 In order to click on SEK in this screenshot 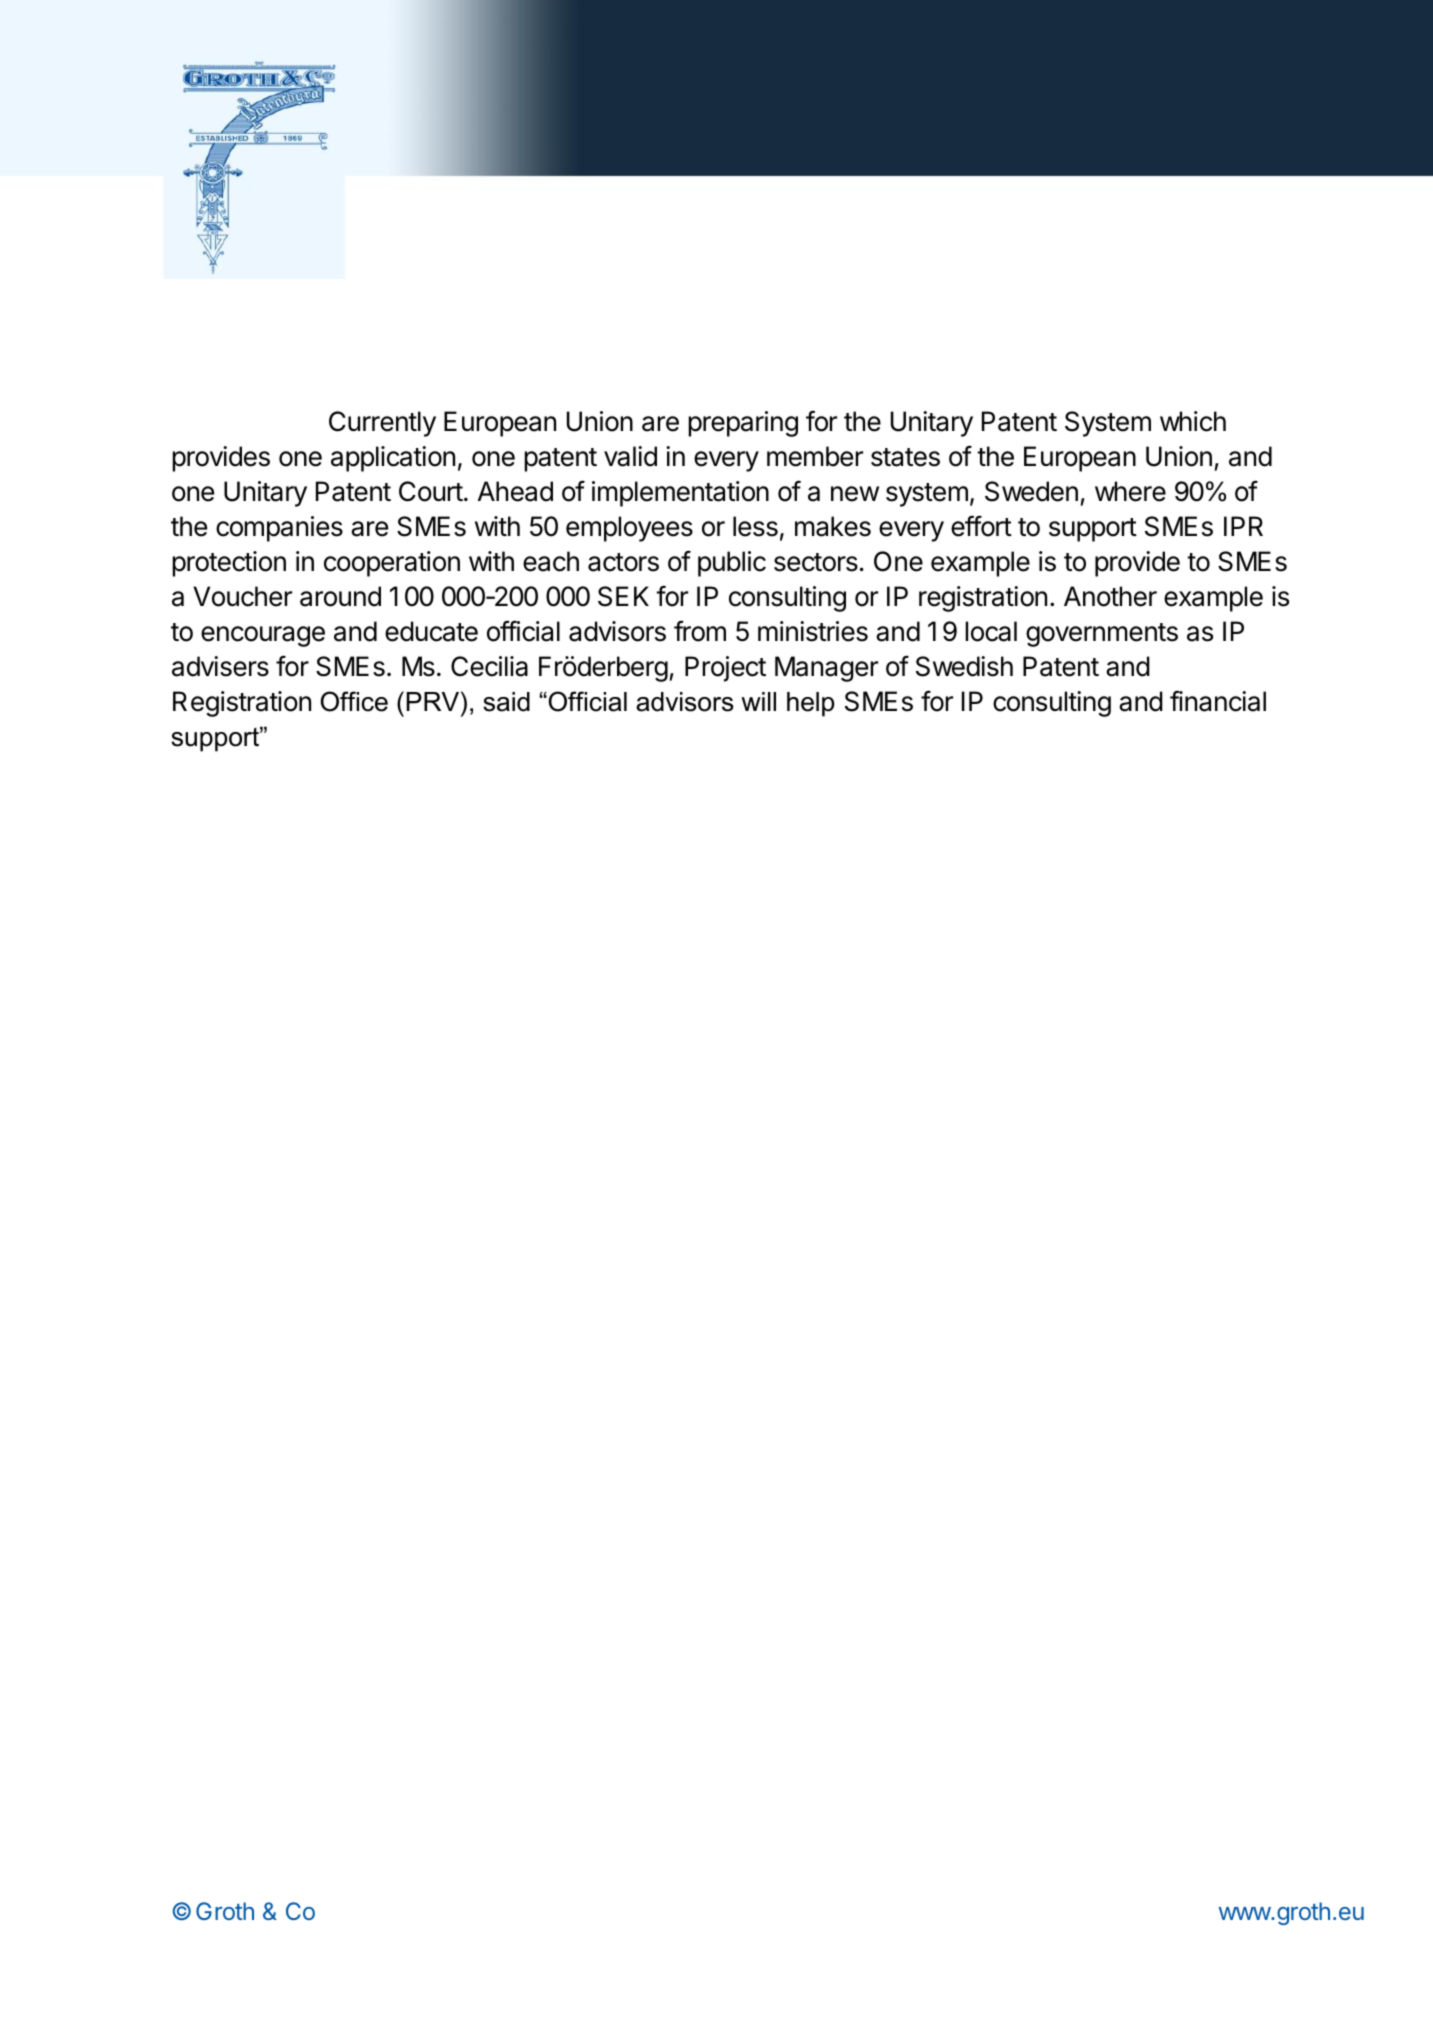, I will do `click(623, 596)`.
